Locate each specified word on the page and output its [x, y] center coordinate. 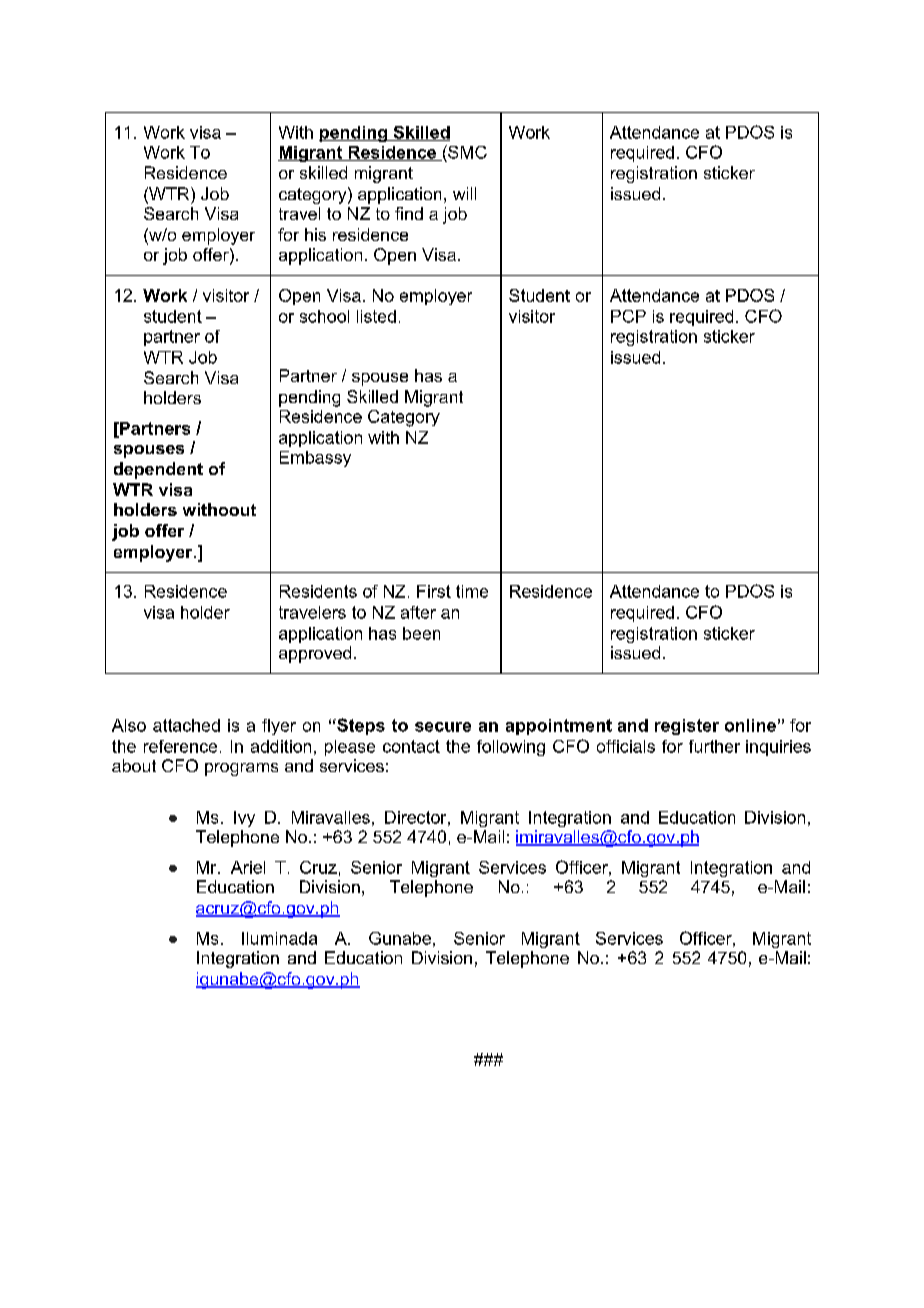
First [434, 591]
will [464, 193]
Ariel [248, 867]
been [421, 633]
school [324, 316]
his [315, 234]
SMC [466, 152]
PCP [628, 316]
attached [186, 725]
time [472, 591]
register [687, 727]
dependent [158, 470]
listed [376, 316]
